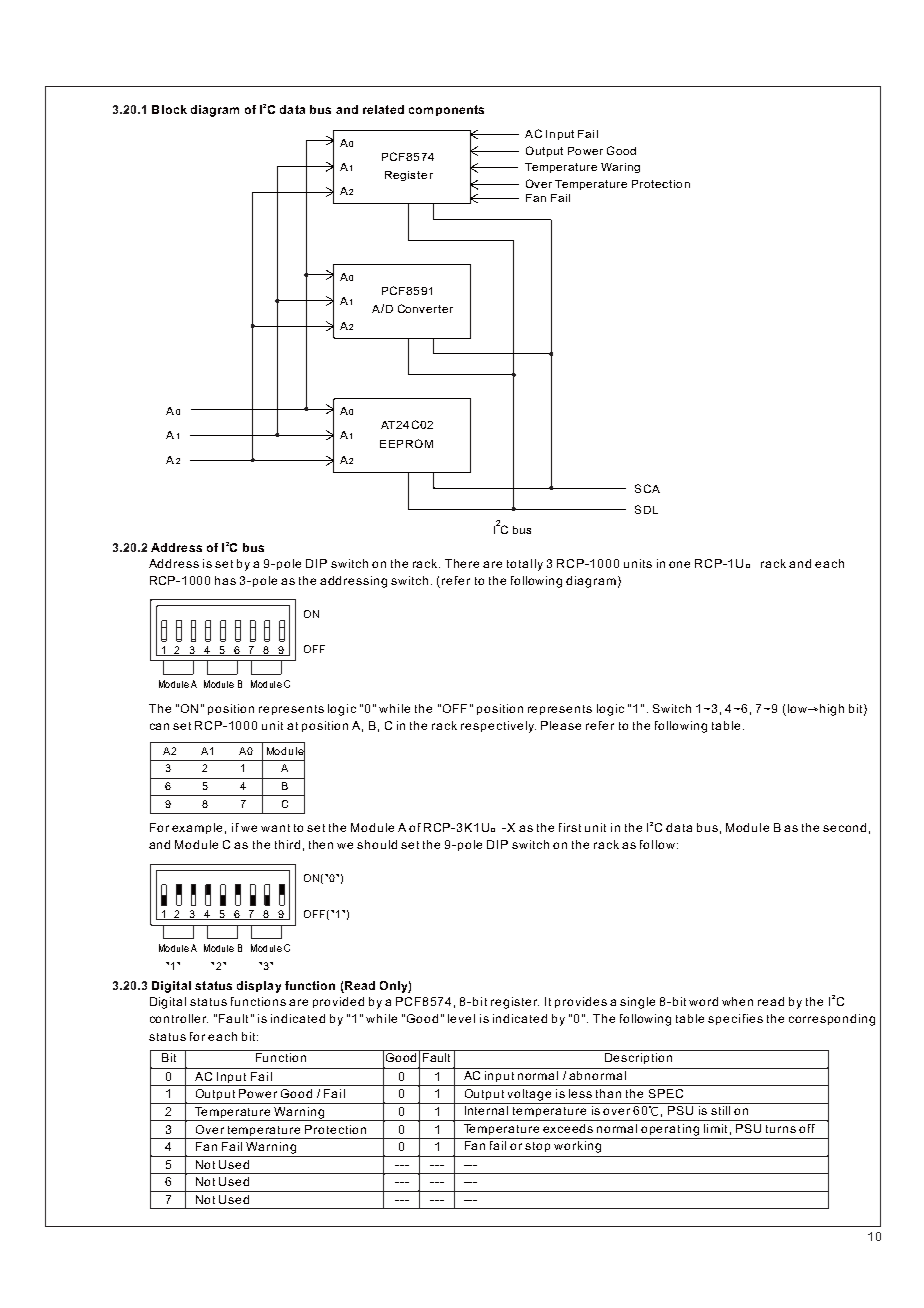  Describe the element at coordinates (169, 109) in the screenshot. I see `Block` at that location.
